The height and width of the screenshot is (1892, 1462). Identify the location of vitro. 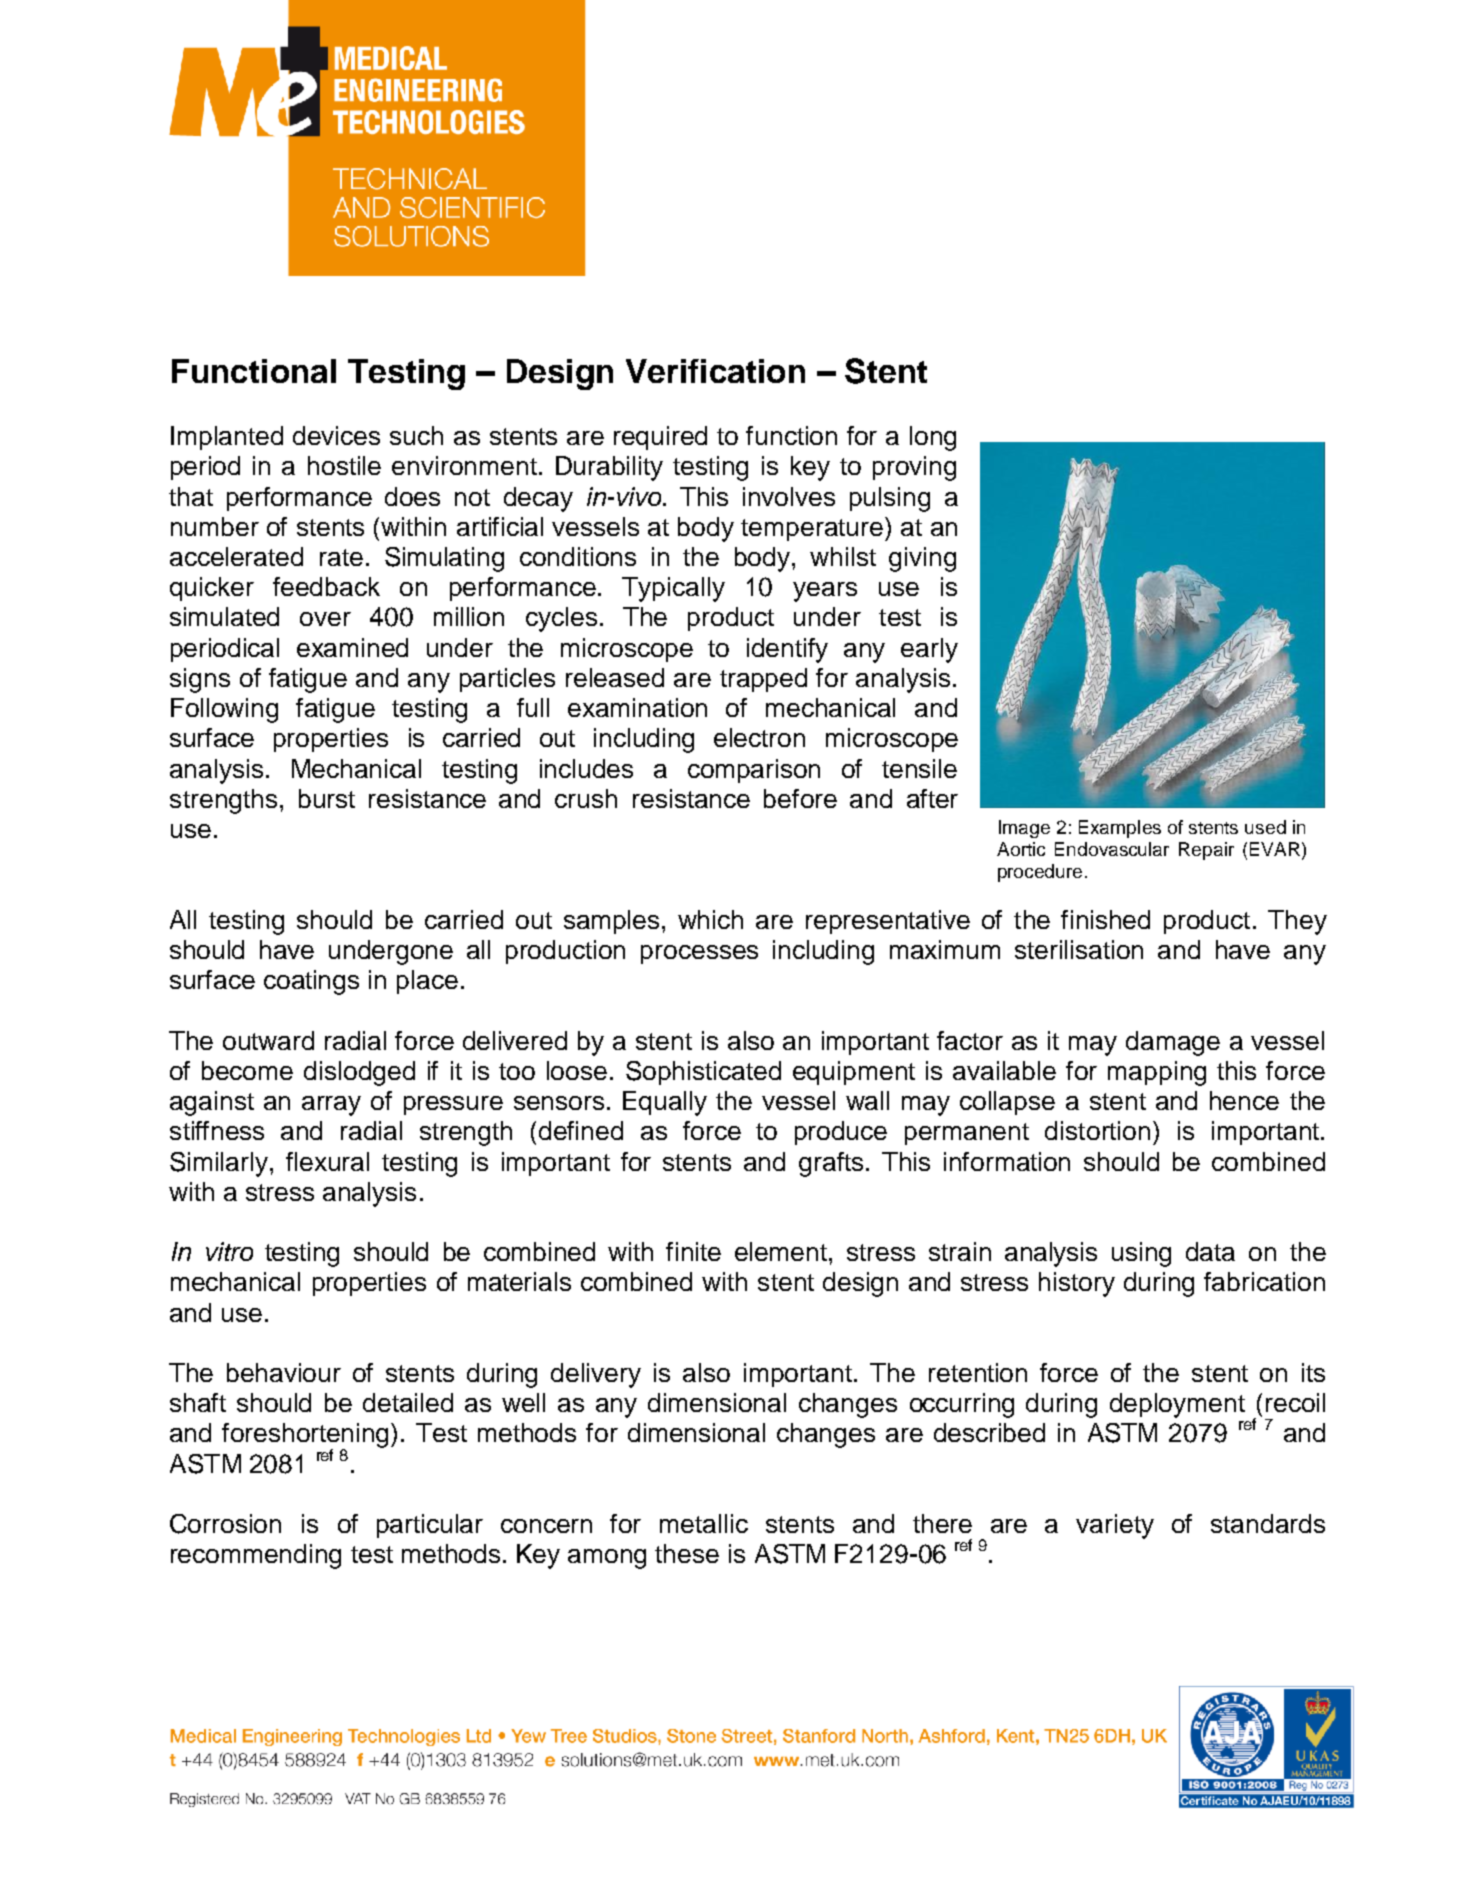
(229, 1251).
